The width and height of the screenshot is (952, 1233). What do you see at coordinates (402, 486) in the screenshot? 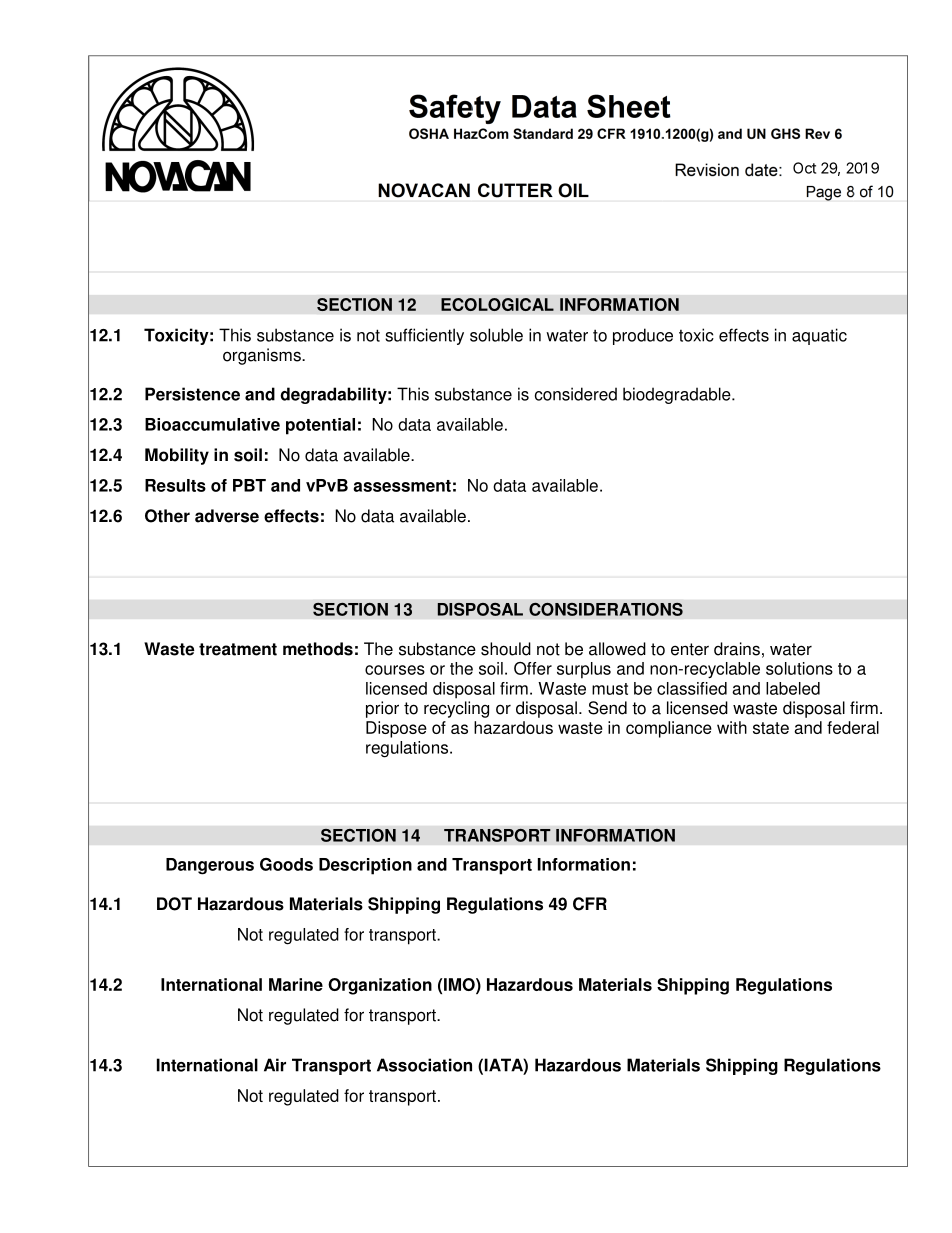
I see `assessment` at bounding box center [402, 486].
